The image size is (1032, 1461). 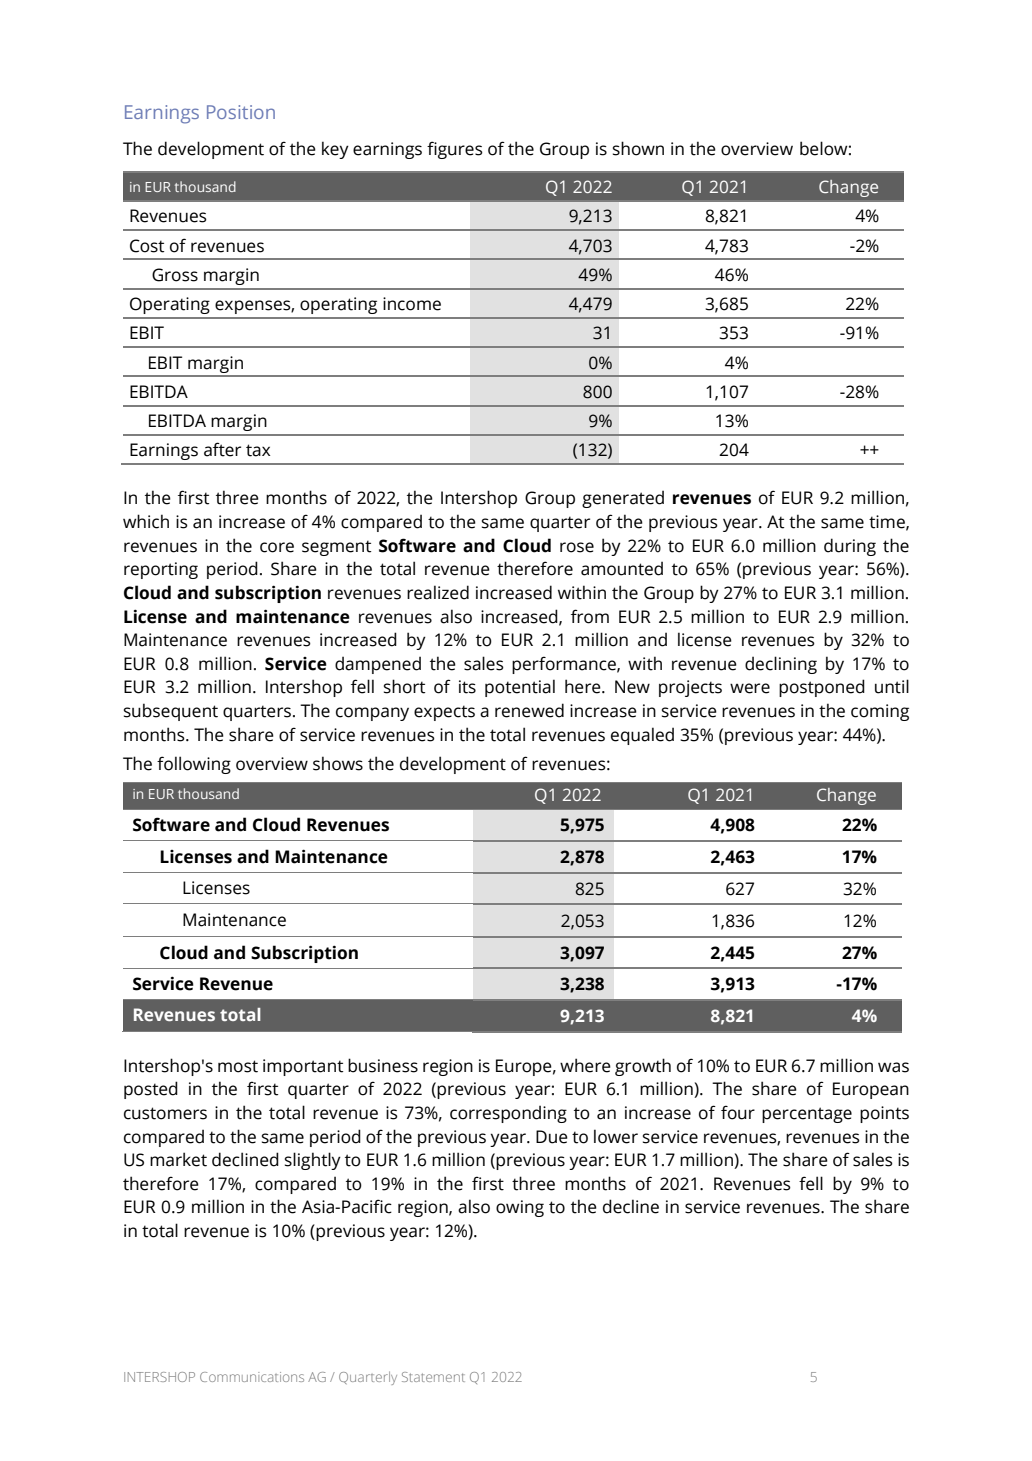 I want to click on rose, so click(x=577, y=547).
